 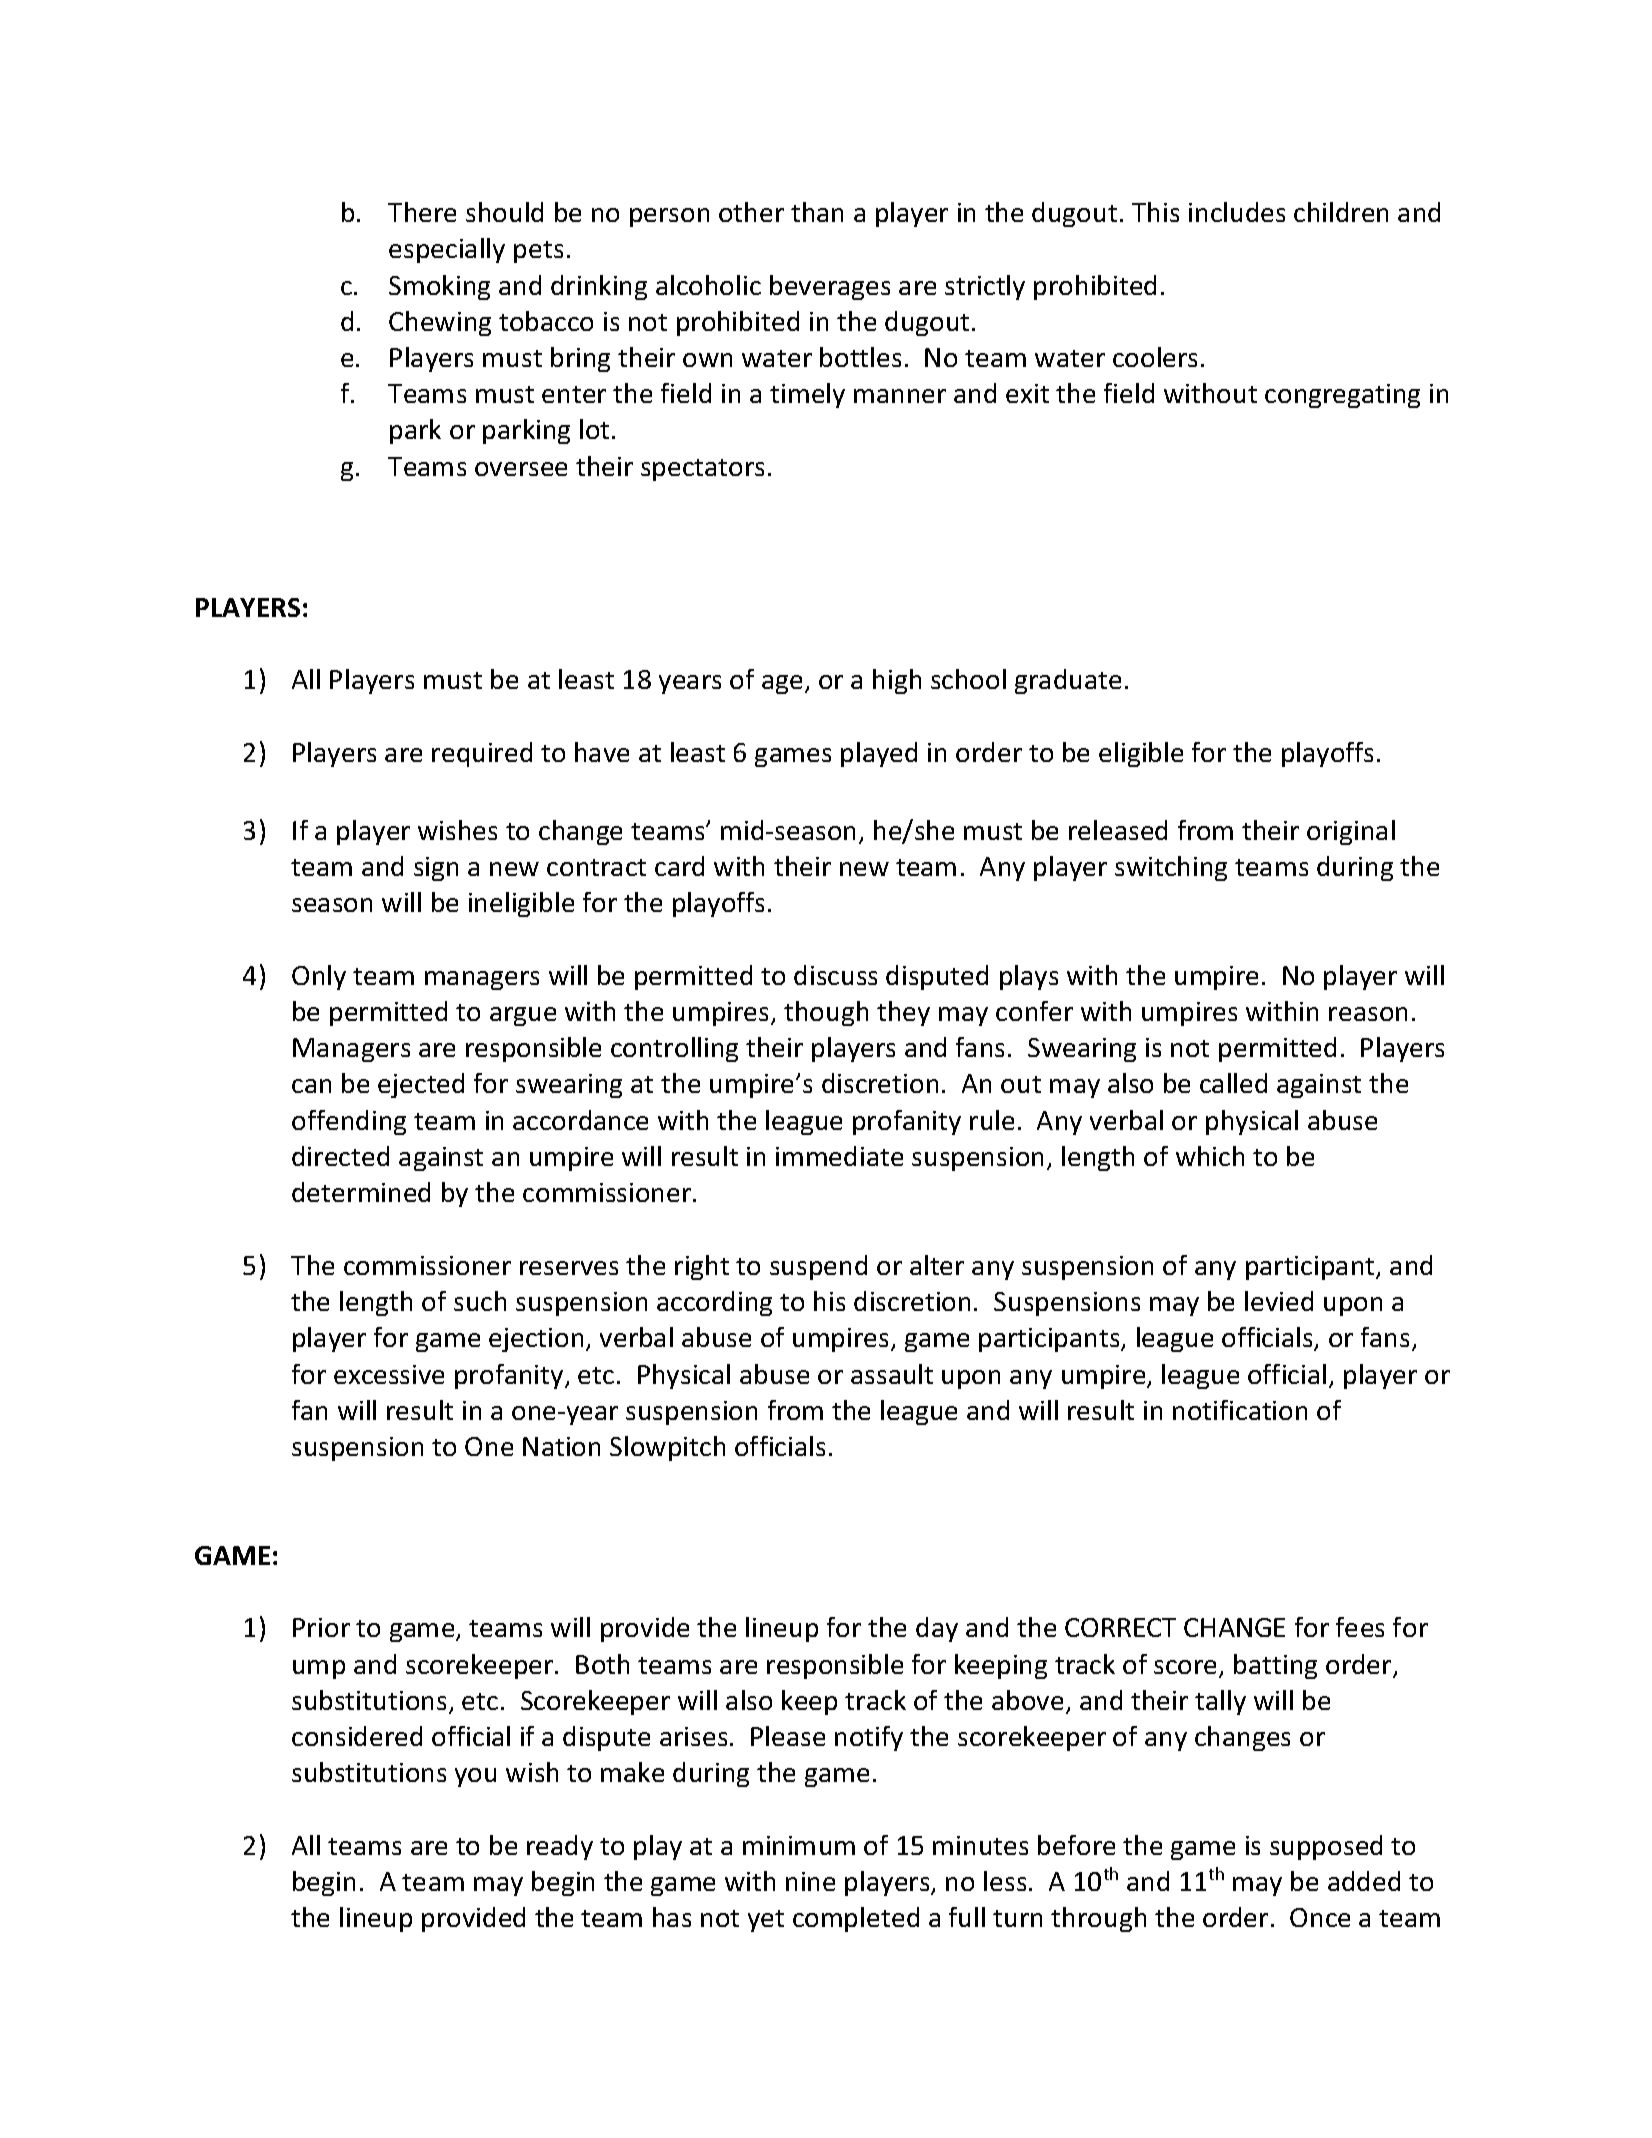 I want to click on assault, so click(x=892, y=1374).
